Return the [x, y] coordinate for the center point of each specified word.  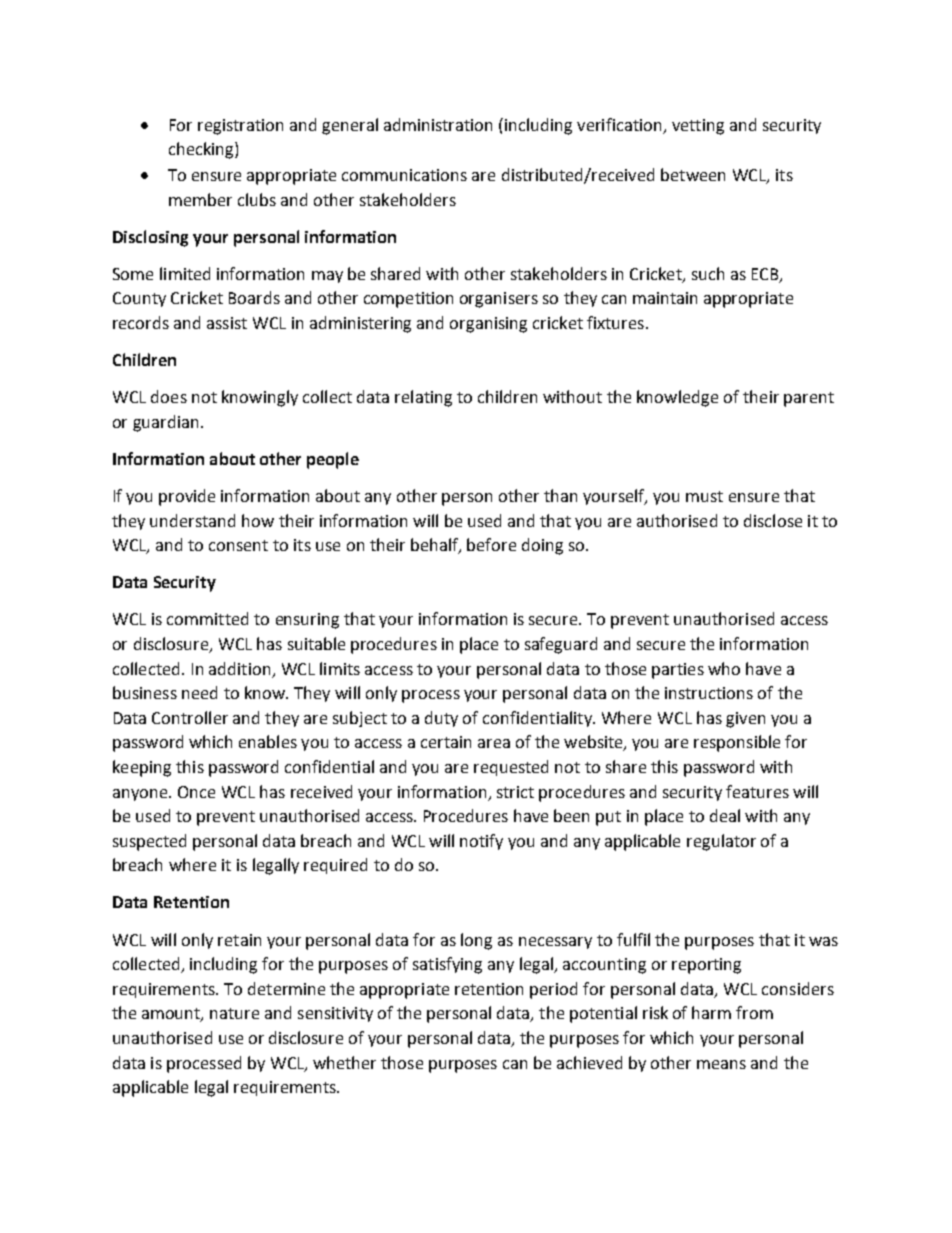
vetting [698, 127]
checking [202, 150]
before [491, 544]
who [724, 668]
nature [234, 1013]
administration [438, 124]
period [553, 990]
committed [207, 618]
